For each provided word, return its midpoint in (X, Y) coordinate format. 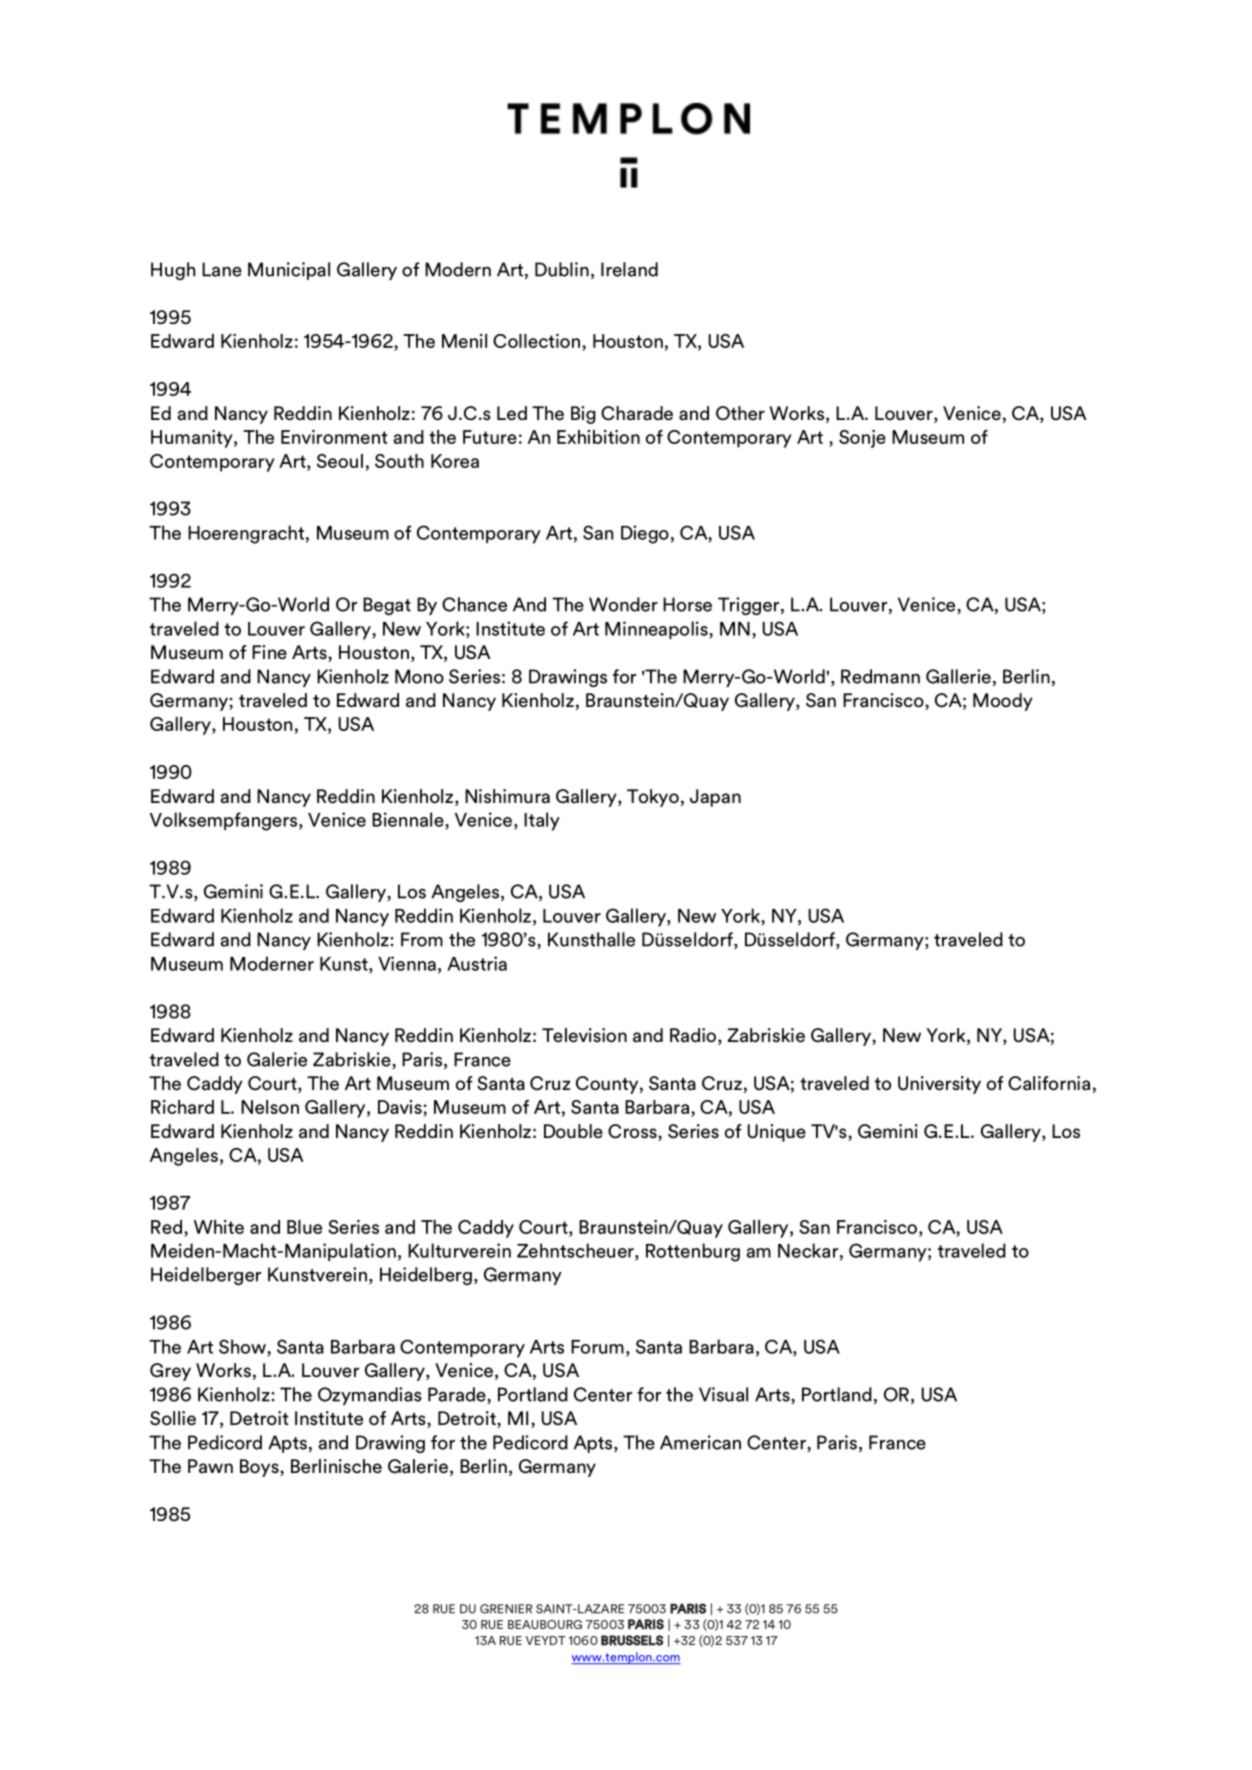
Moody (1003, 702)
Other (740, 413)
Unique (776, 1133)
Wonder (623, 604)
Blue (304, 1227)
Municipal (289, 271)
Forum (597, 1347)
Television (584, 1035)
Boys (260, 1468)
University (939, 1085)
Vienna (407, 963)
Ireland (629, 269)
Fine (269, 652)
